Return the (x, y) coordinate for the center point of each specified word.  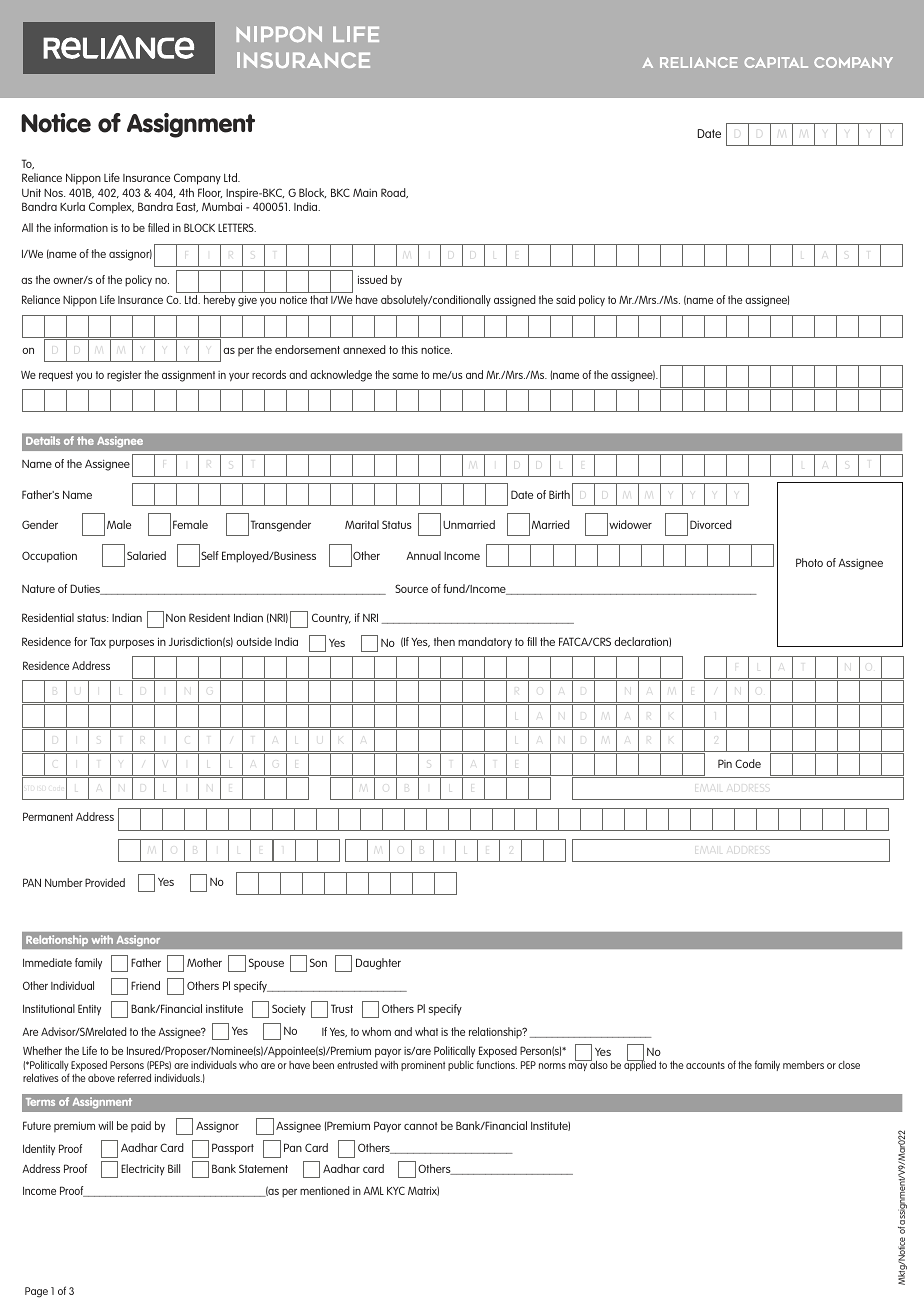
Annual (423, 555)
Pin (725, 763)
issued (372, 279)
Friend (145, 985)
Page (36, 1292)
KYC (396, 1190)
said (565, 299)
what (426, 1031)
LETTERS (237, 227)
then (444, 641)
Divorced (711, 524)
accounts (705, 1065)
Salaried (146, 555)
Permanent (48, 816)
